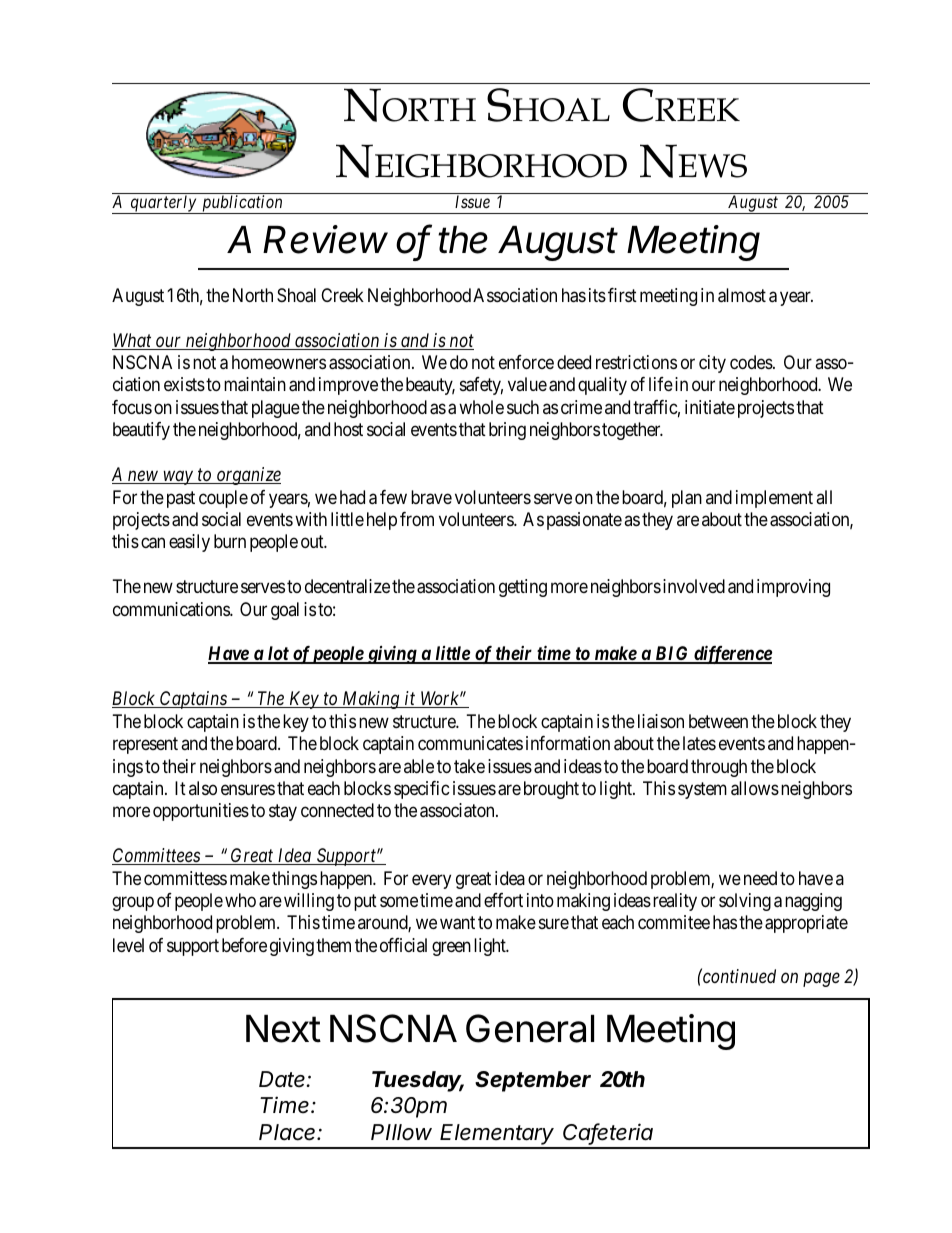 Image resolution: width=952 pixels, height=1233 pixels. Describe the element at coordinates (242, 204) in the screenshot. I see `publication` at that location.
